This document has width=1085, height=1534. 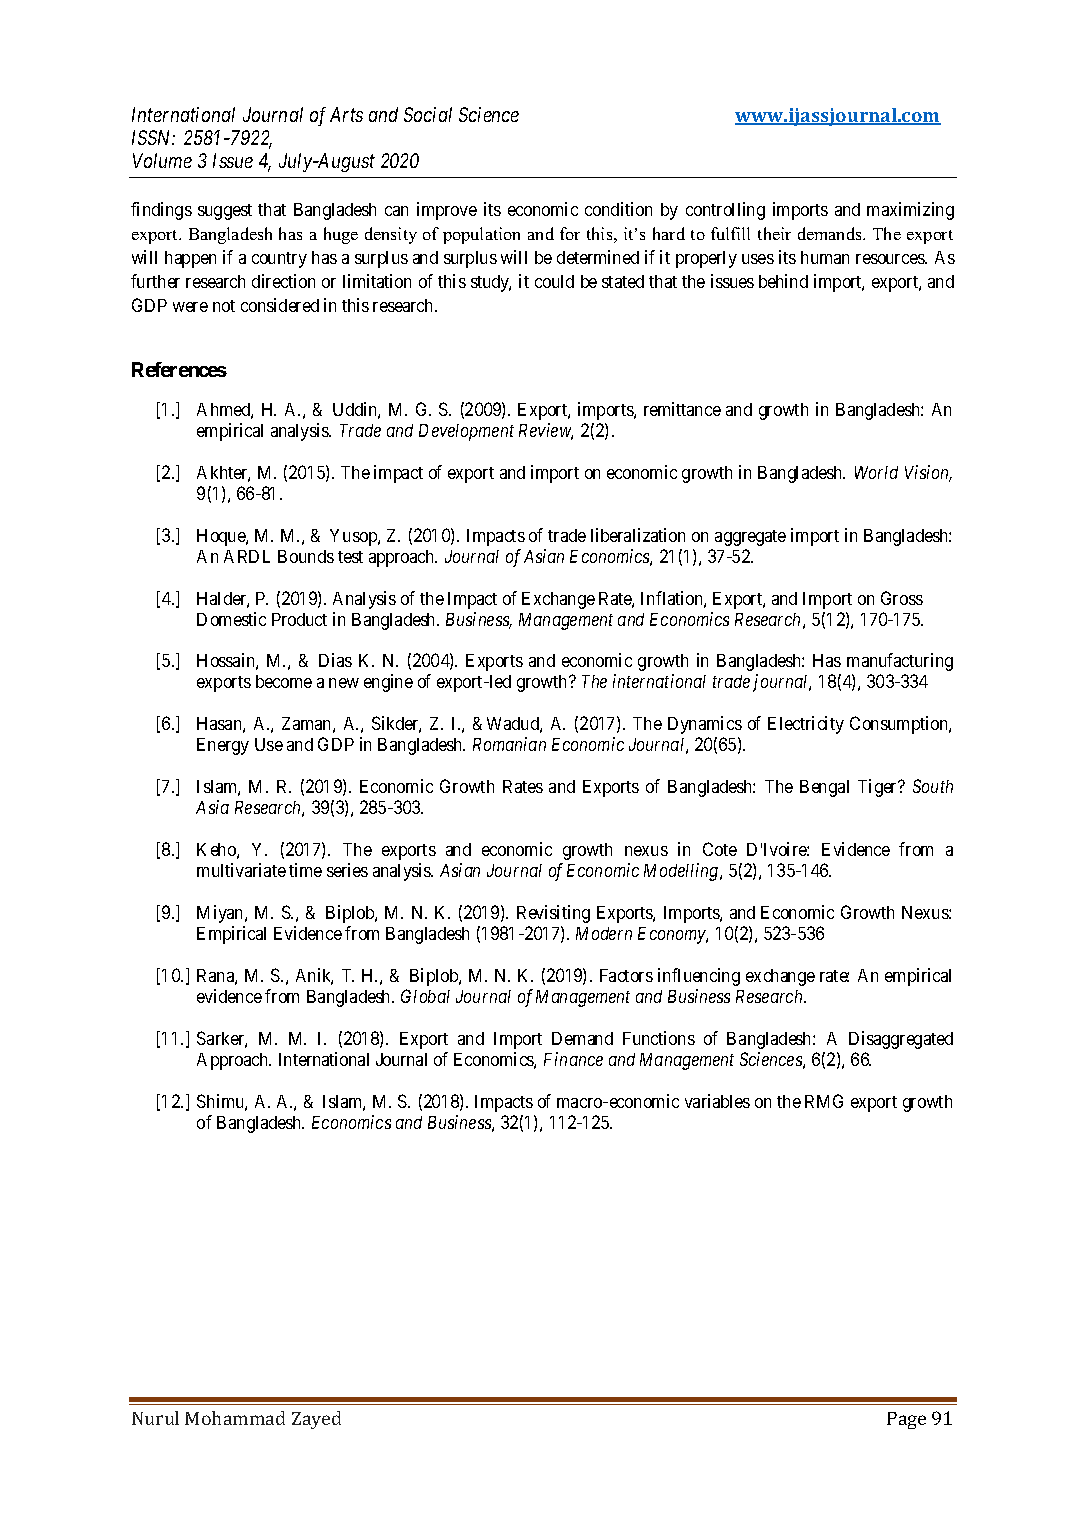 I want to click on Revisiting, so click(x=553, y=914).
